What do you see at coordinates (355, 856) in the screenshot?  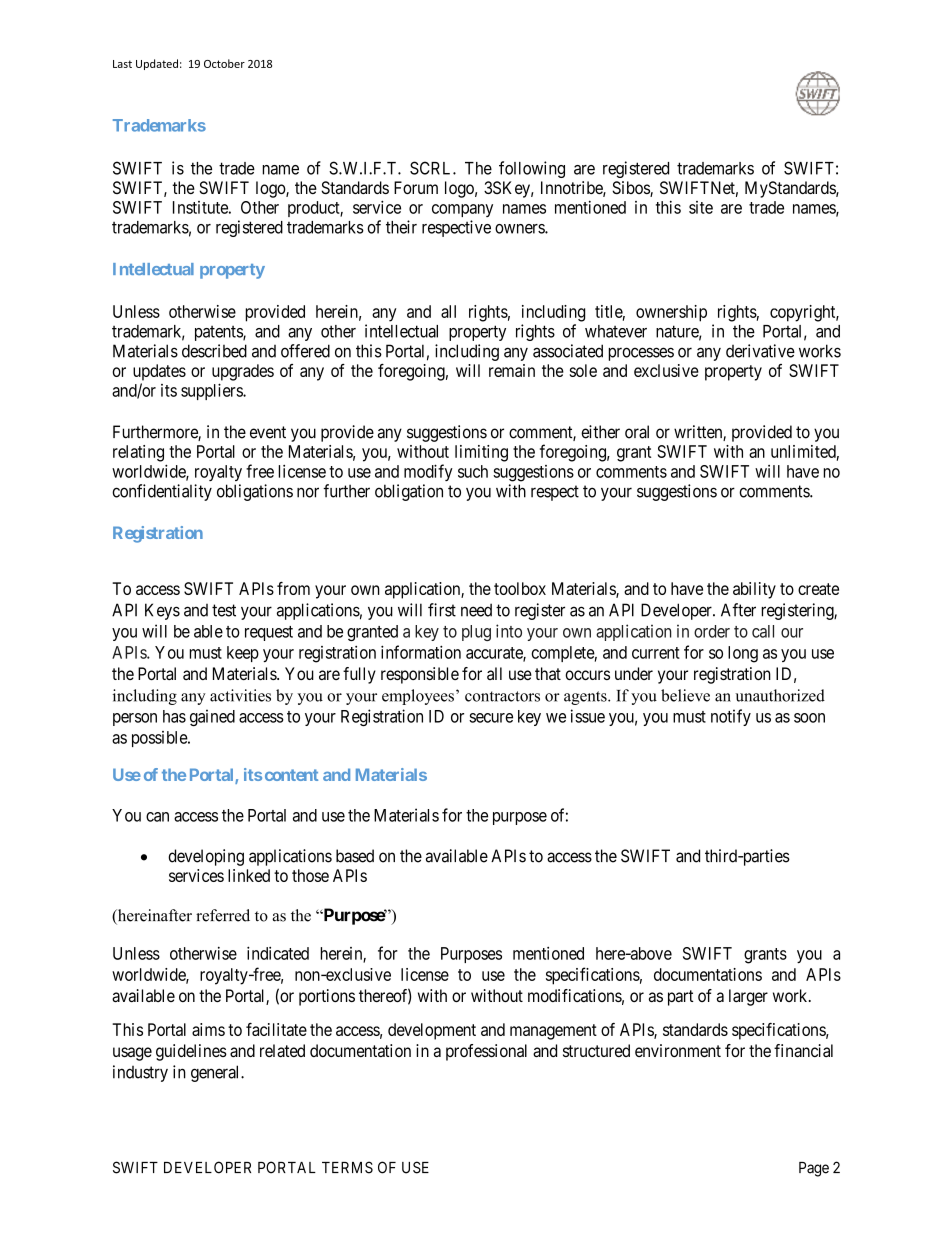 I see `based` at bounding box center [355, 856].
